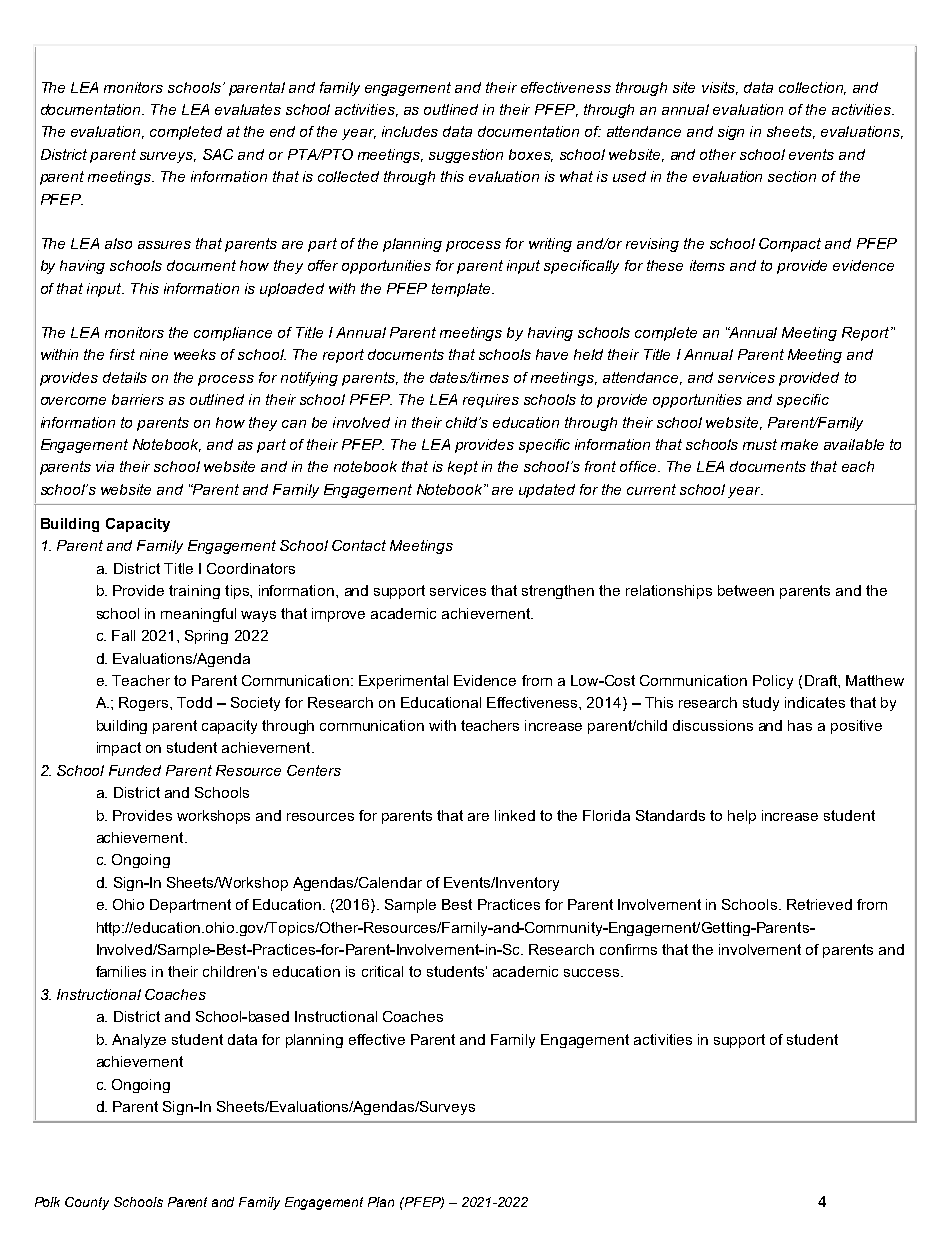 The width and height of the document is (952, 1233). What do you see at coordinates (218, 154) in the document?
I see `SAC` at bounding box center [218, 154].
